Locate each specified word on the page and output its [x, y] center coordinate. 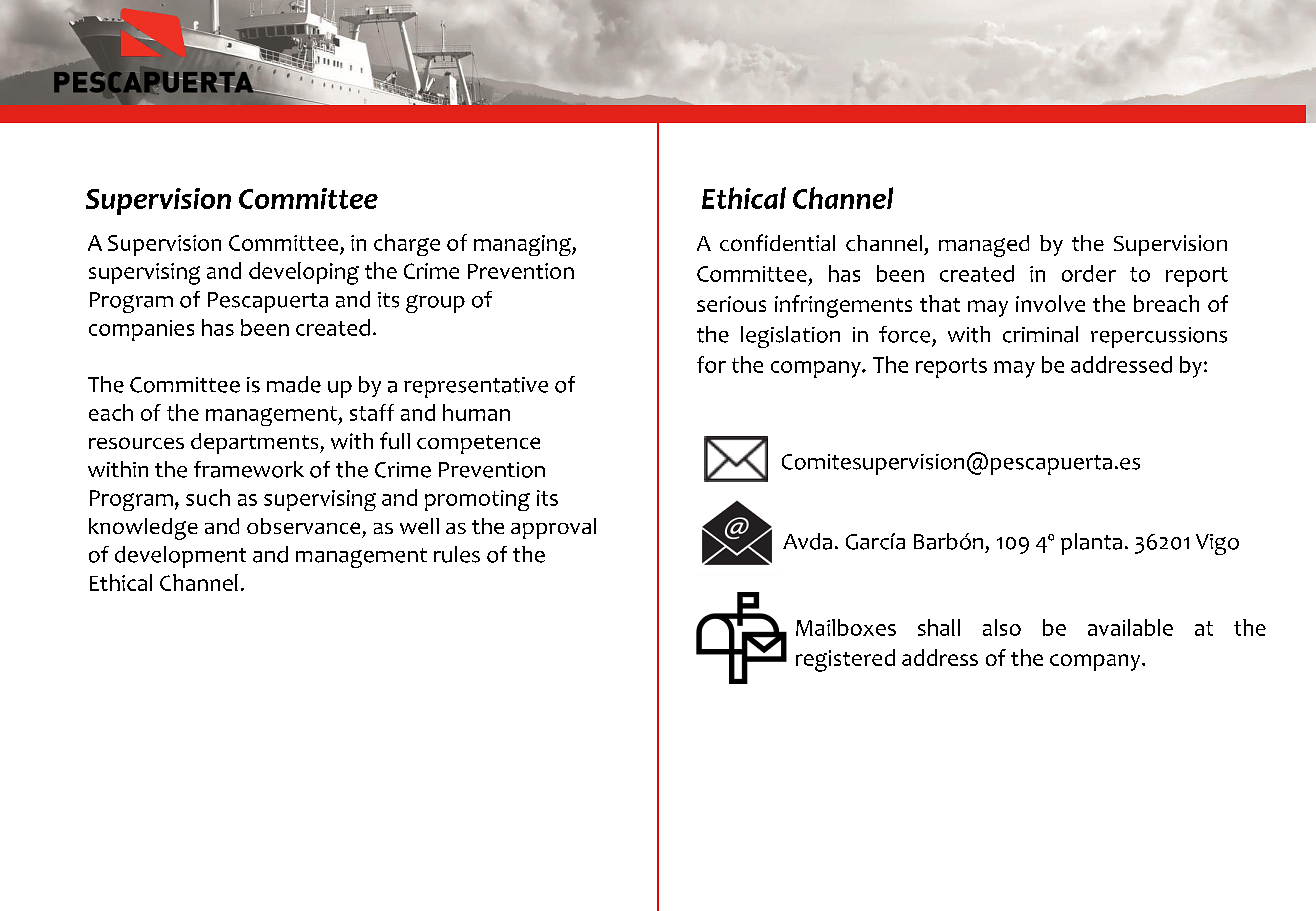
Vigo [1217, 544]
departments [256, 443]
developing [304, 273]
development [180, 557]
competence [478, 444]
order [1089, 273]
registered [845, 660]
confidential [777, 242]
